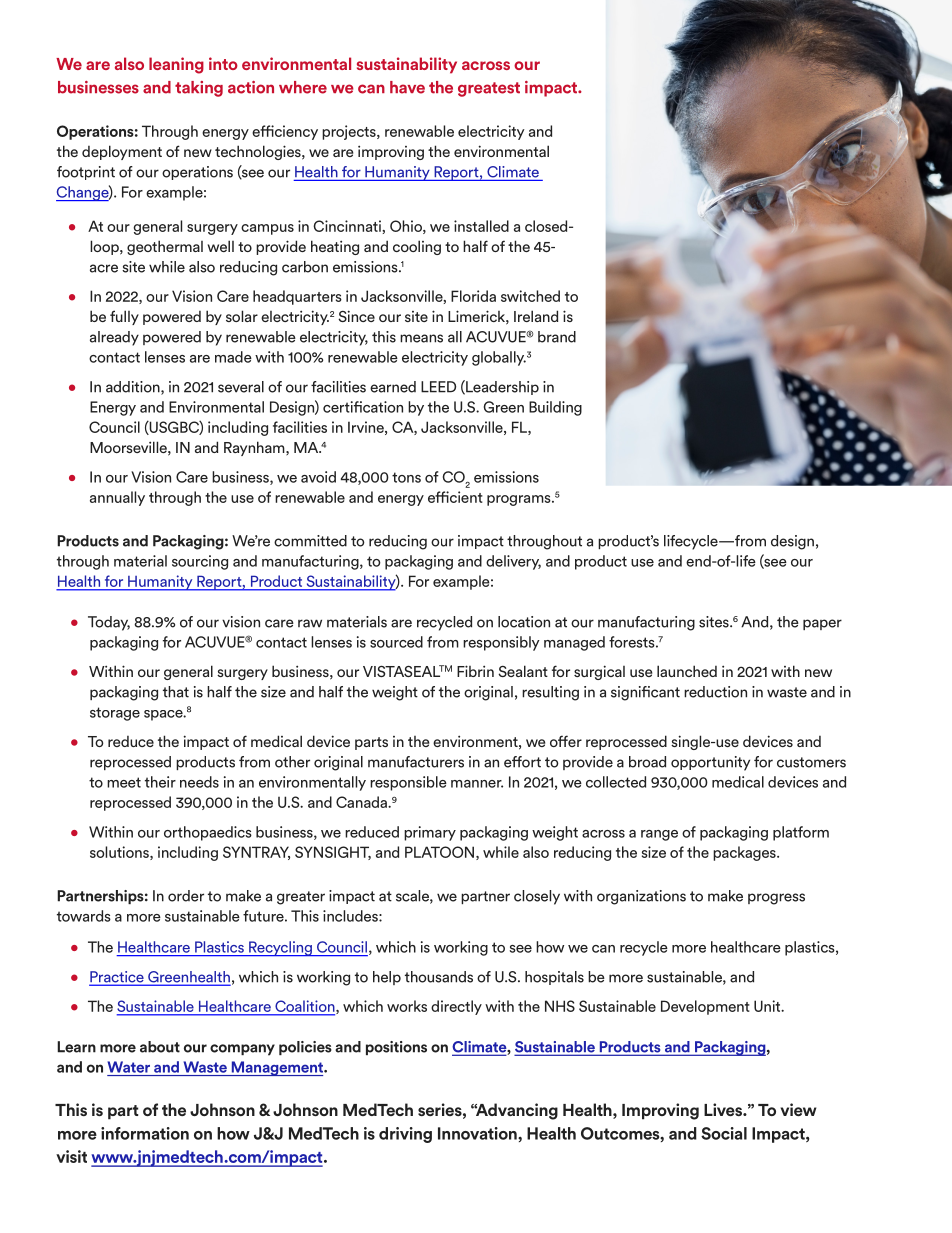 Image resolution: width=952 pixels, height=1233 pixels. Describe the element at coordinates (109, 623) in the screenshot. I see `Today` at that location.
